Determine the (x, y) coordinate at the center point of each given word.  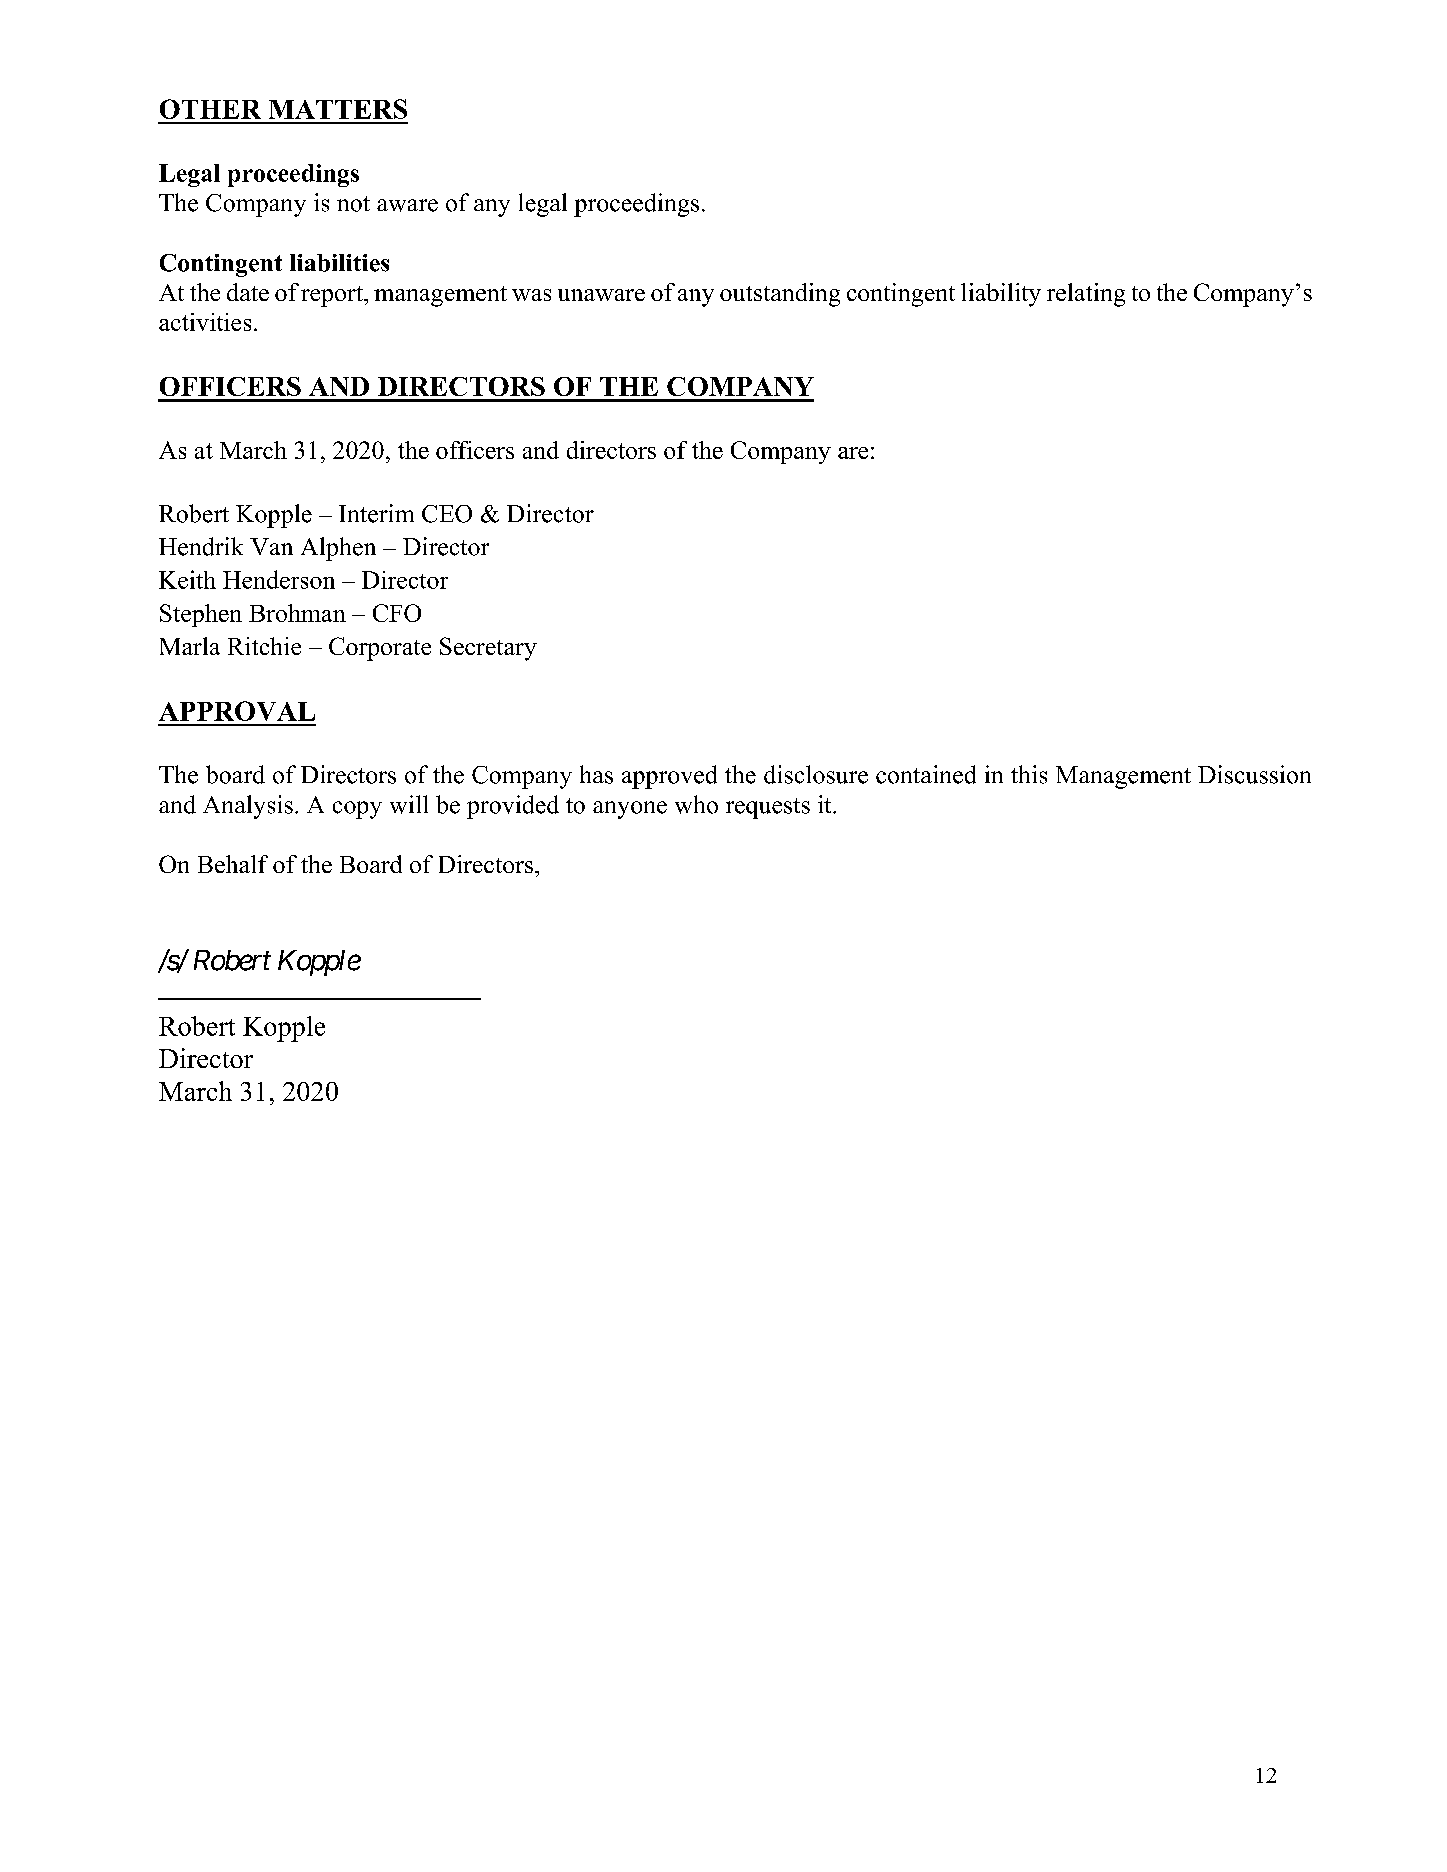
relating (1086, 295)
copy (357, 810)
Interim (376, 513)
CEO (447, 514)
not (353, 204)
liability (1001, 295)
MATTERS (338, 109)
